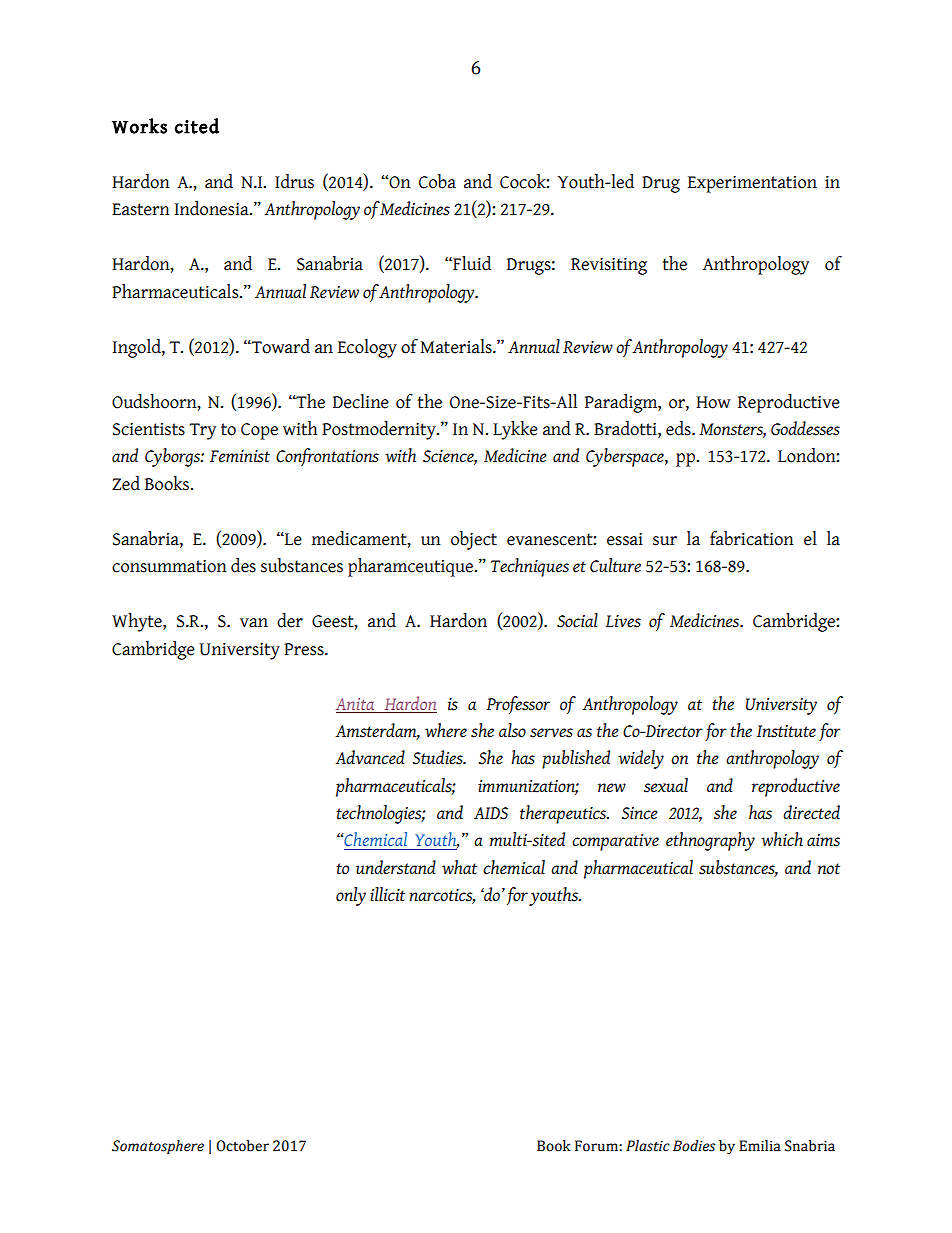 The width and height of the screenshot is (952, 1233). Describe the element at coordinates (752, 184) in the screenshot. I see `Experimentation` at that location.
